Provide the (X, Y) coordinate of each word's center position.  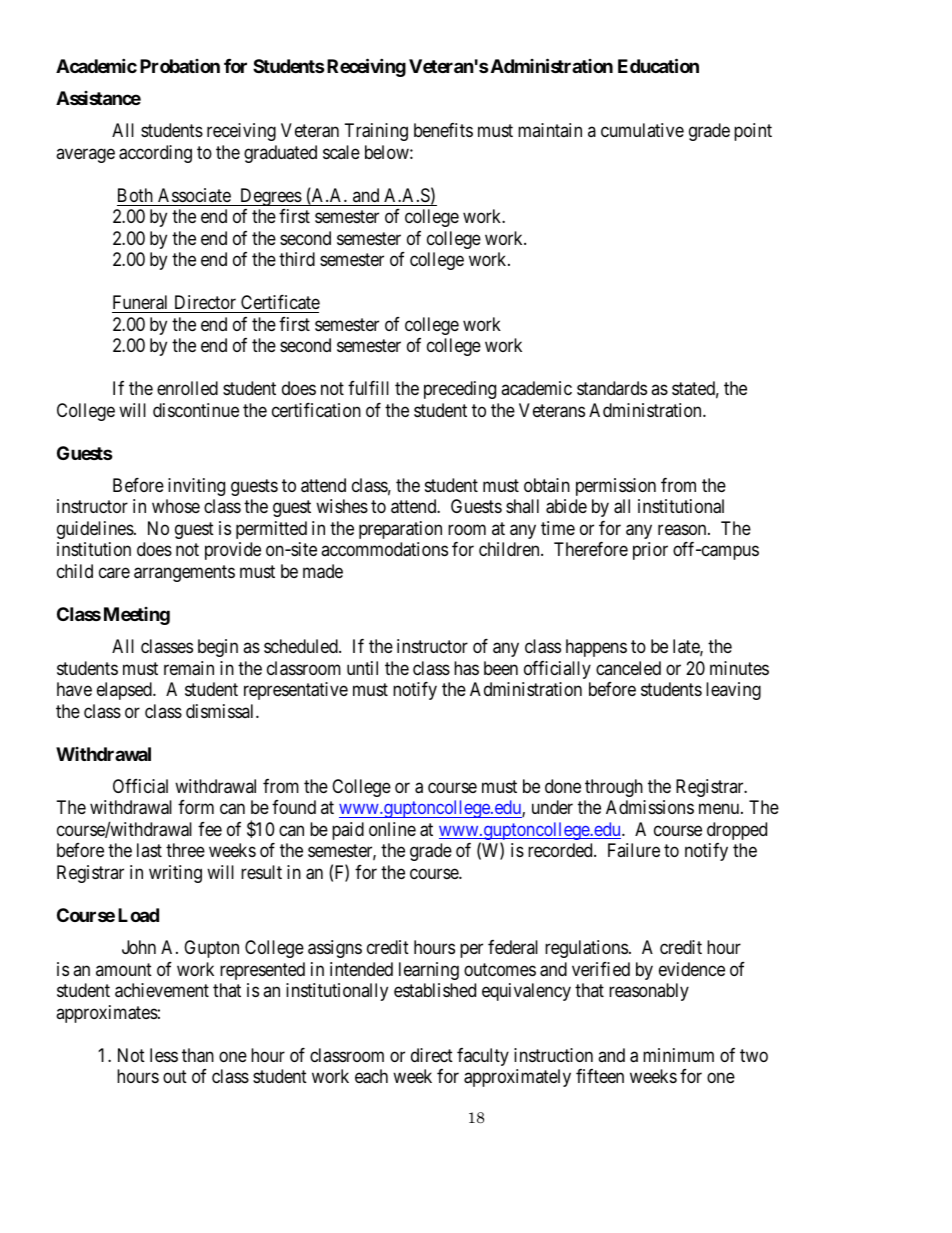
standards (612, 388)
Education (658, 65)
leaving (733, 691)
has (466, 668)
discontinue (196, 410)
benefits (443, 130)
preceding (460, 390)
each (371, 1076)
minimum (678, 1055)
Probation (180, 66)
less (164, 1055)
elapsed (125, 691)
